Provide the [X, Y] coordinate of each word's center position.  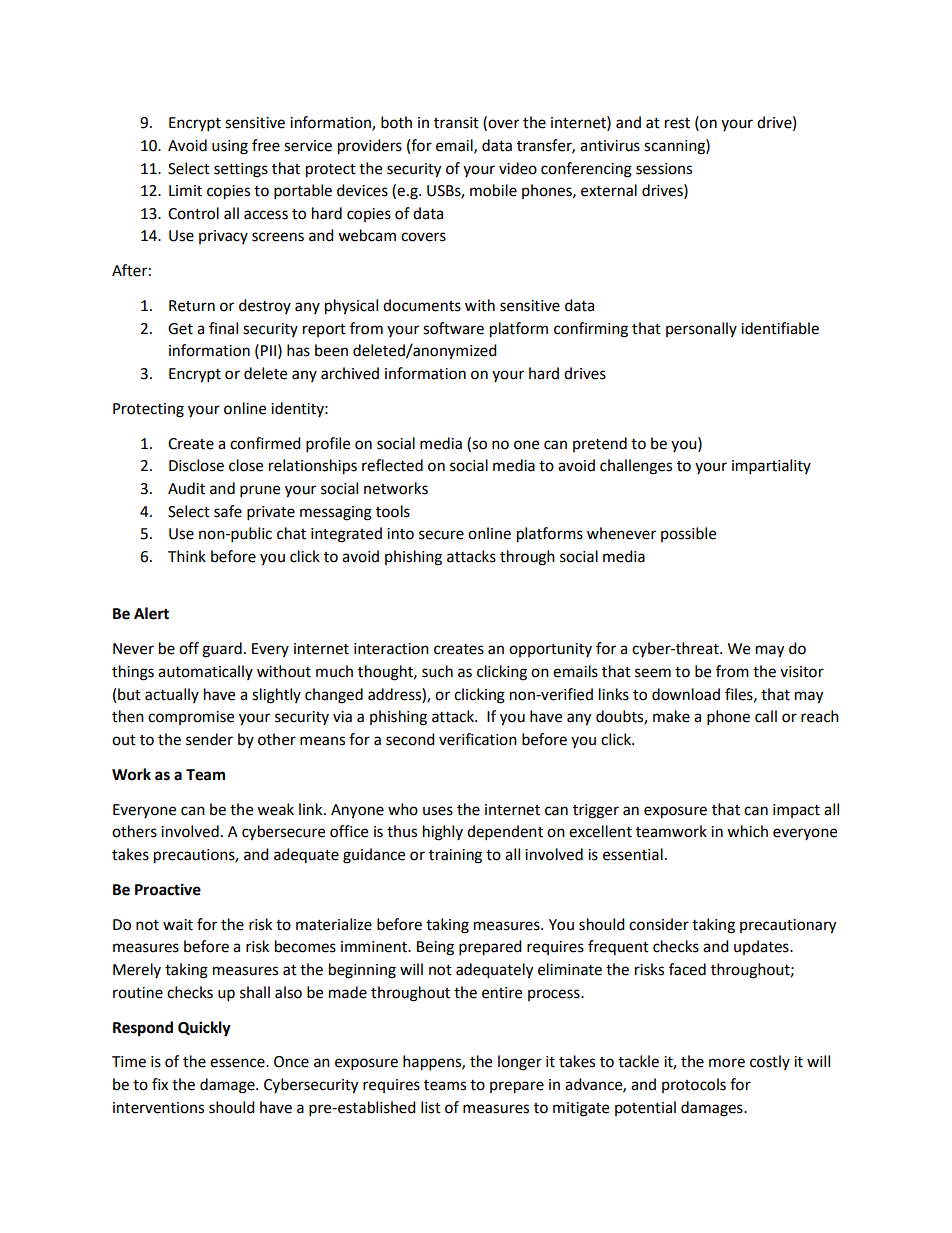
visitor [802, 672]
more [727, 1063]
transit [456, 123]
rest [677, 123]
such [437, 671]
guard [222, 650]
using [230, 147]
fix [160, 1084]
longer [520, 1063]
